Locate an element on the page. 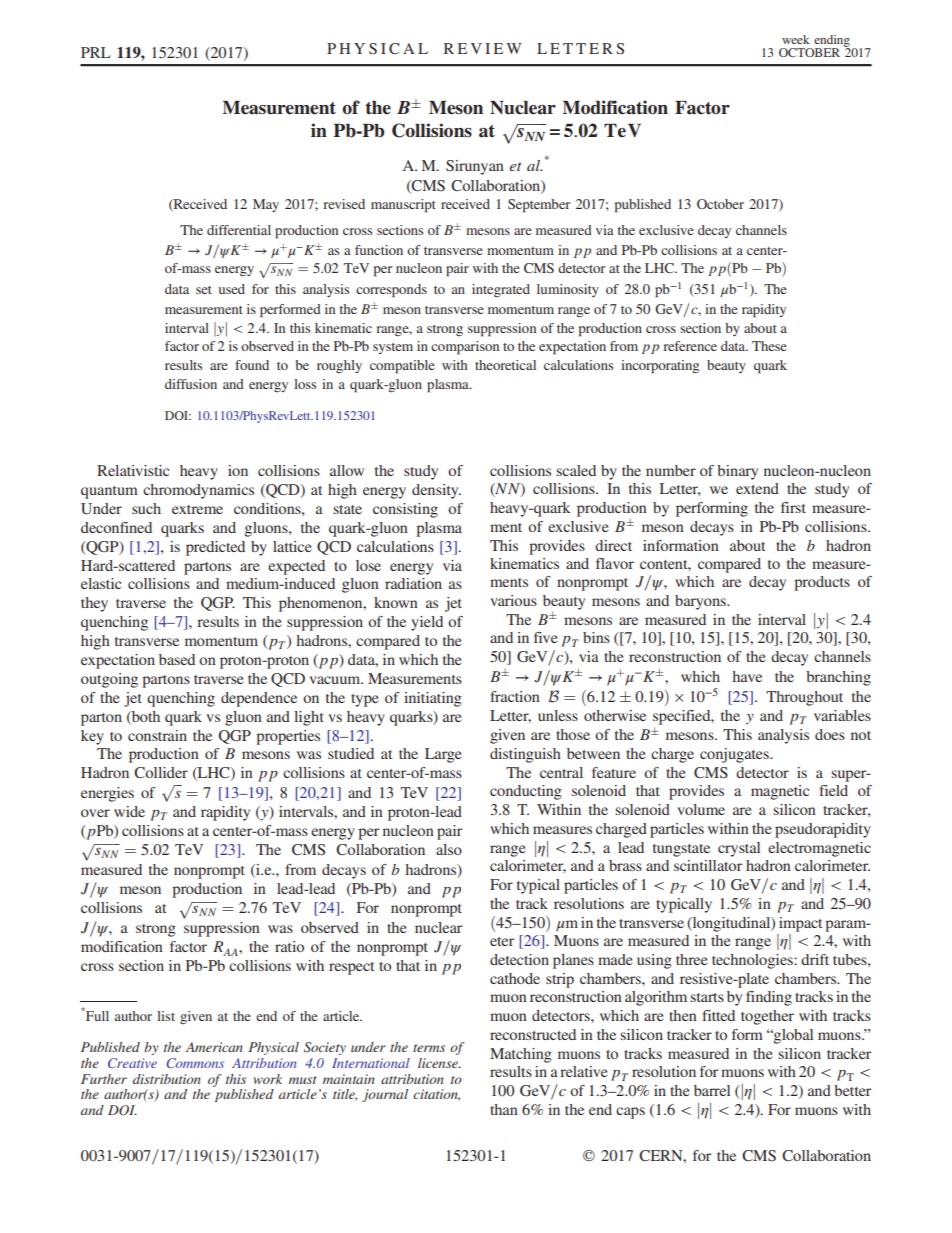 The image size is (952, 1233). PRL is located at coordinates (96, 52).
